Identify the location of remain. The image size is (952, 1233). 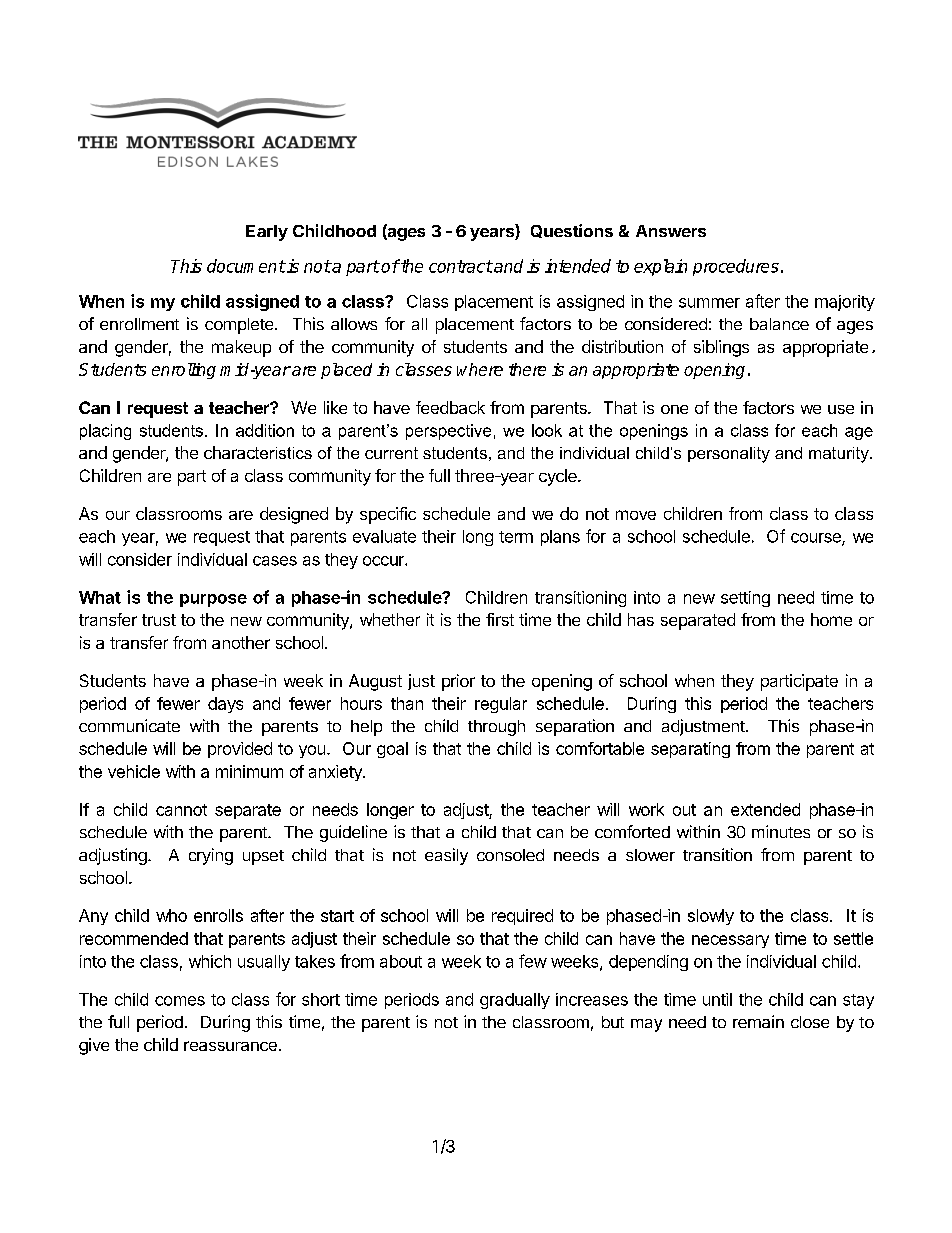
(758, 1021).
